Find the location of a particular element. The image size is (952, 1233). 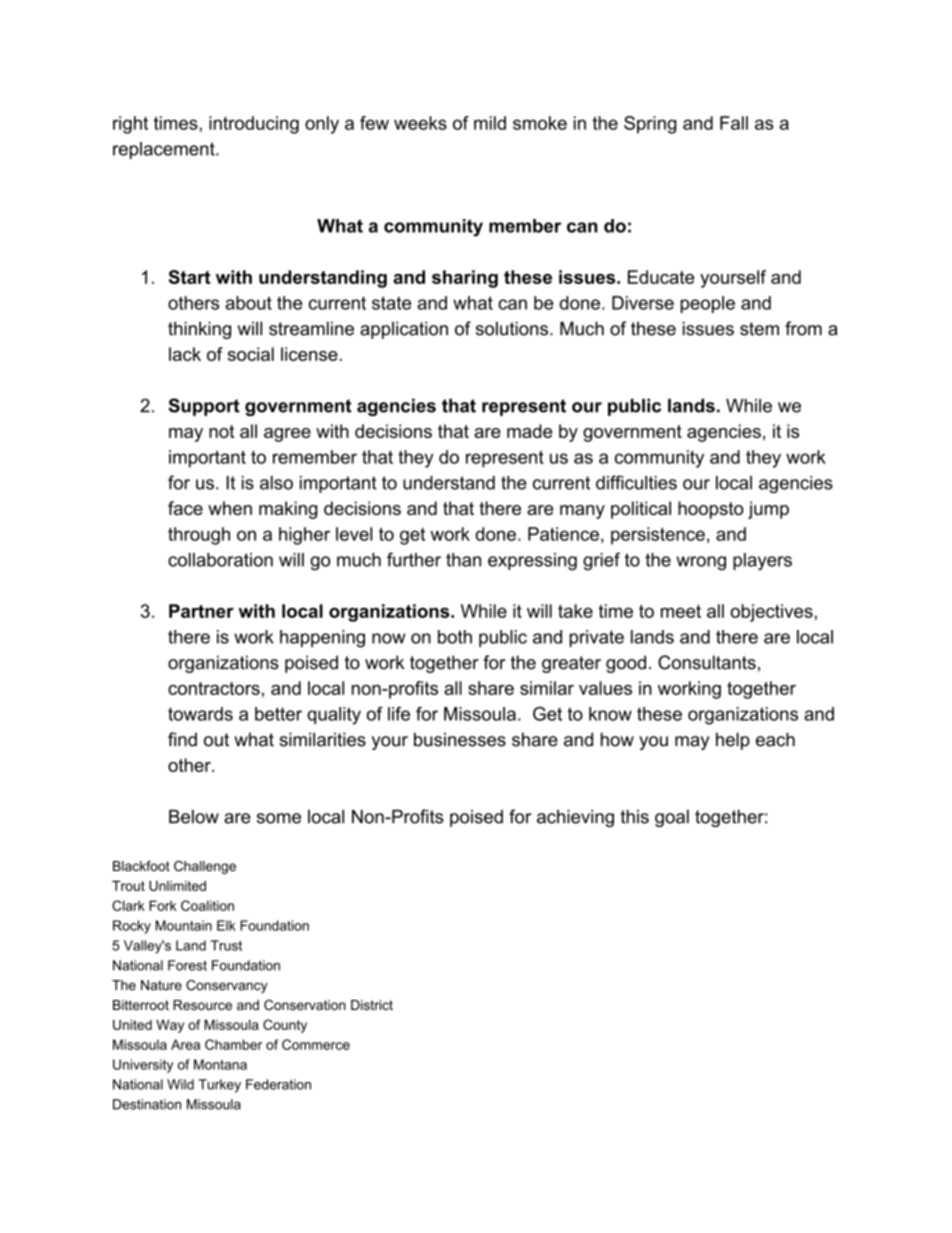

businesses is located at coordinates (460, 739).
